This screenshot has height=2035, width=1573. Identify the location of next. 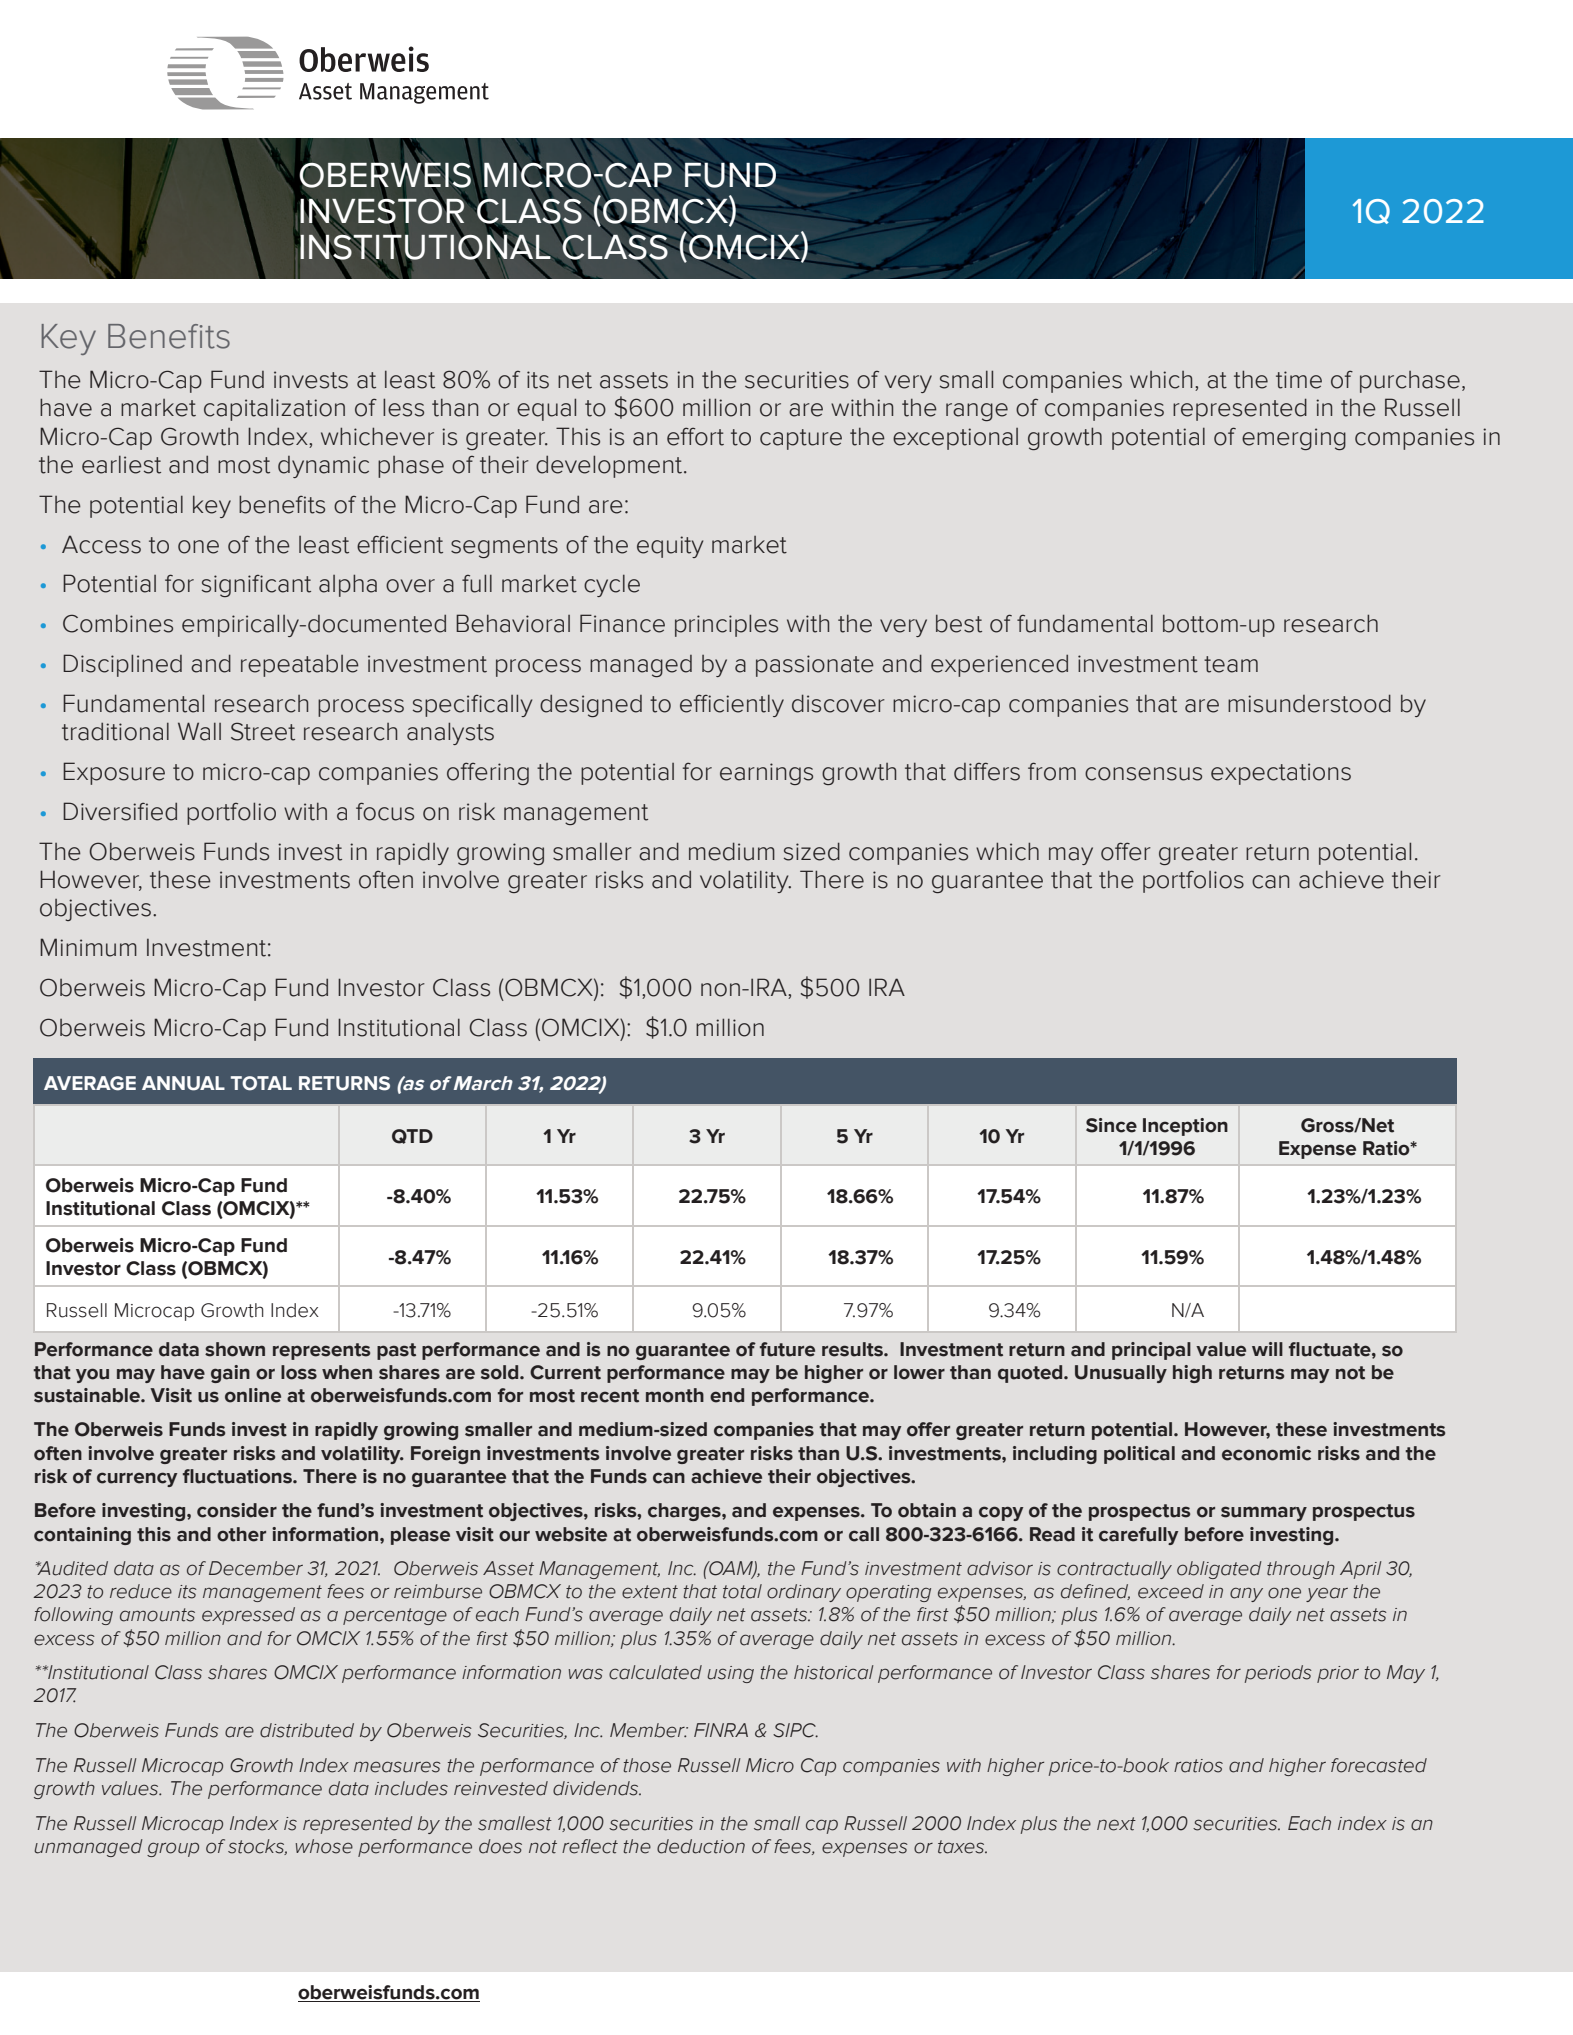
(1116, 1824).
